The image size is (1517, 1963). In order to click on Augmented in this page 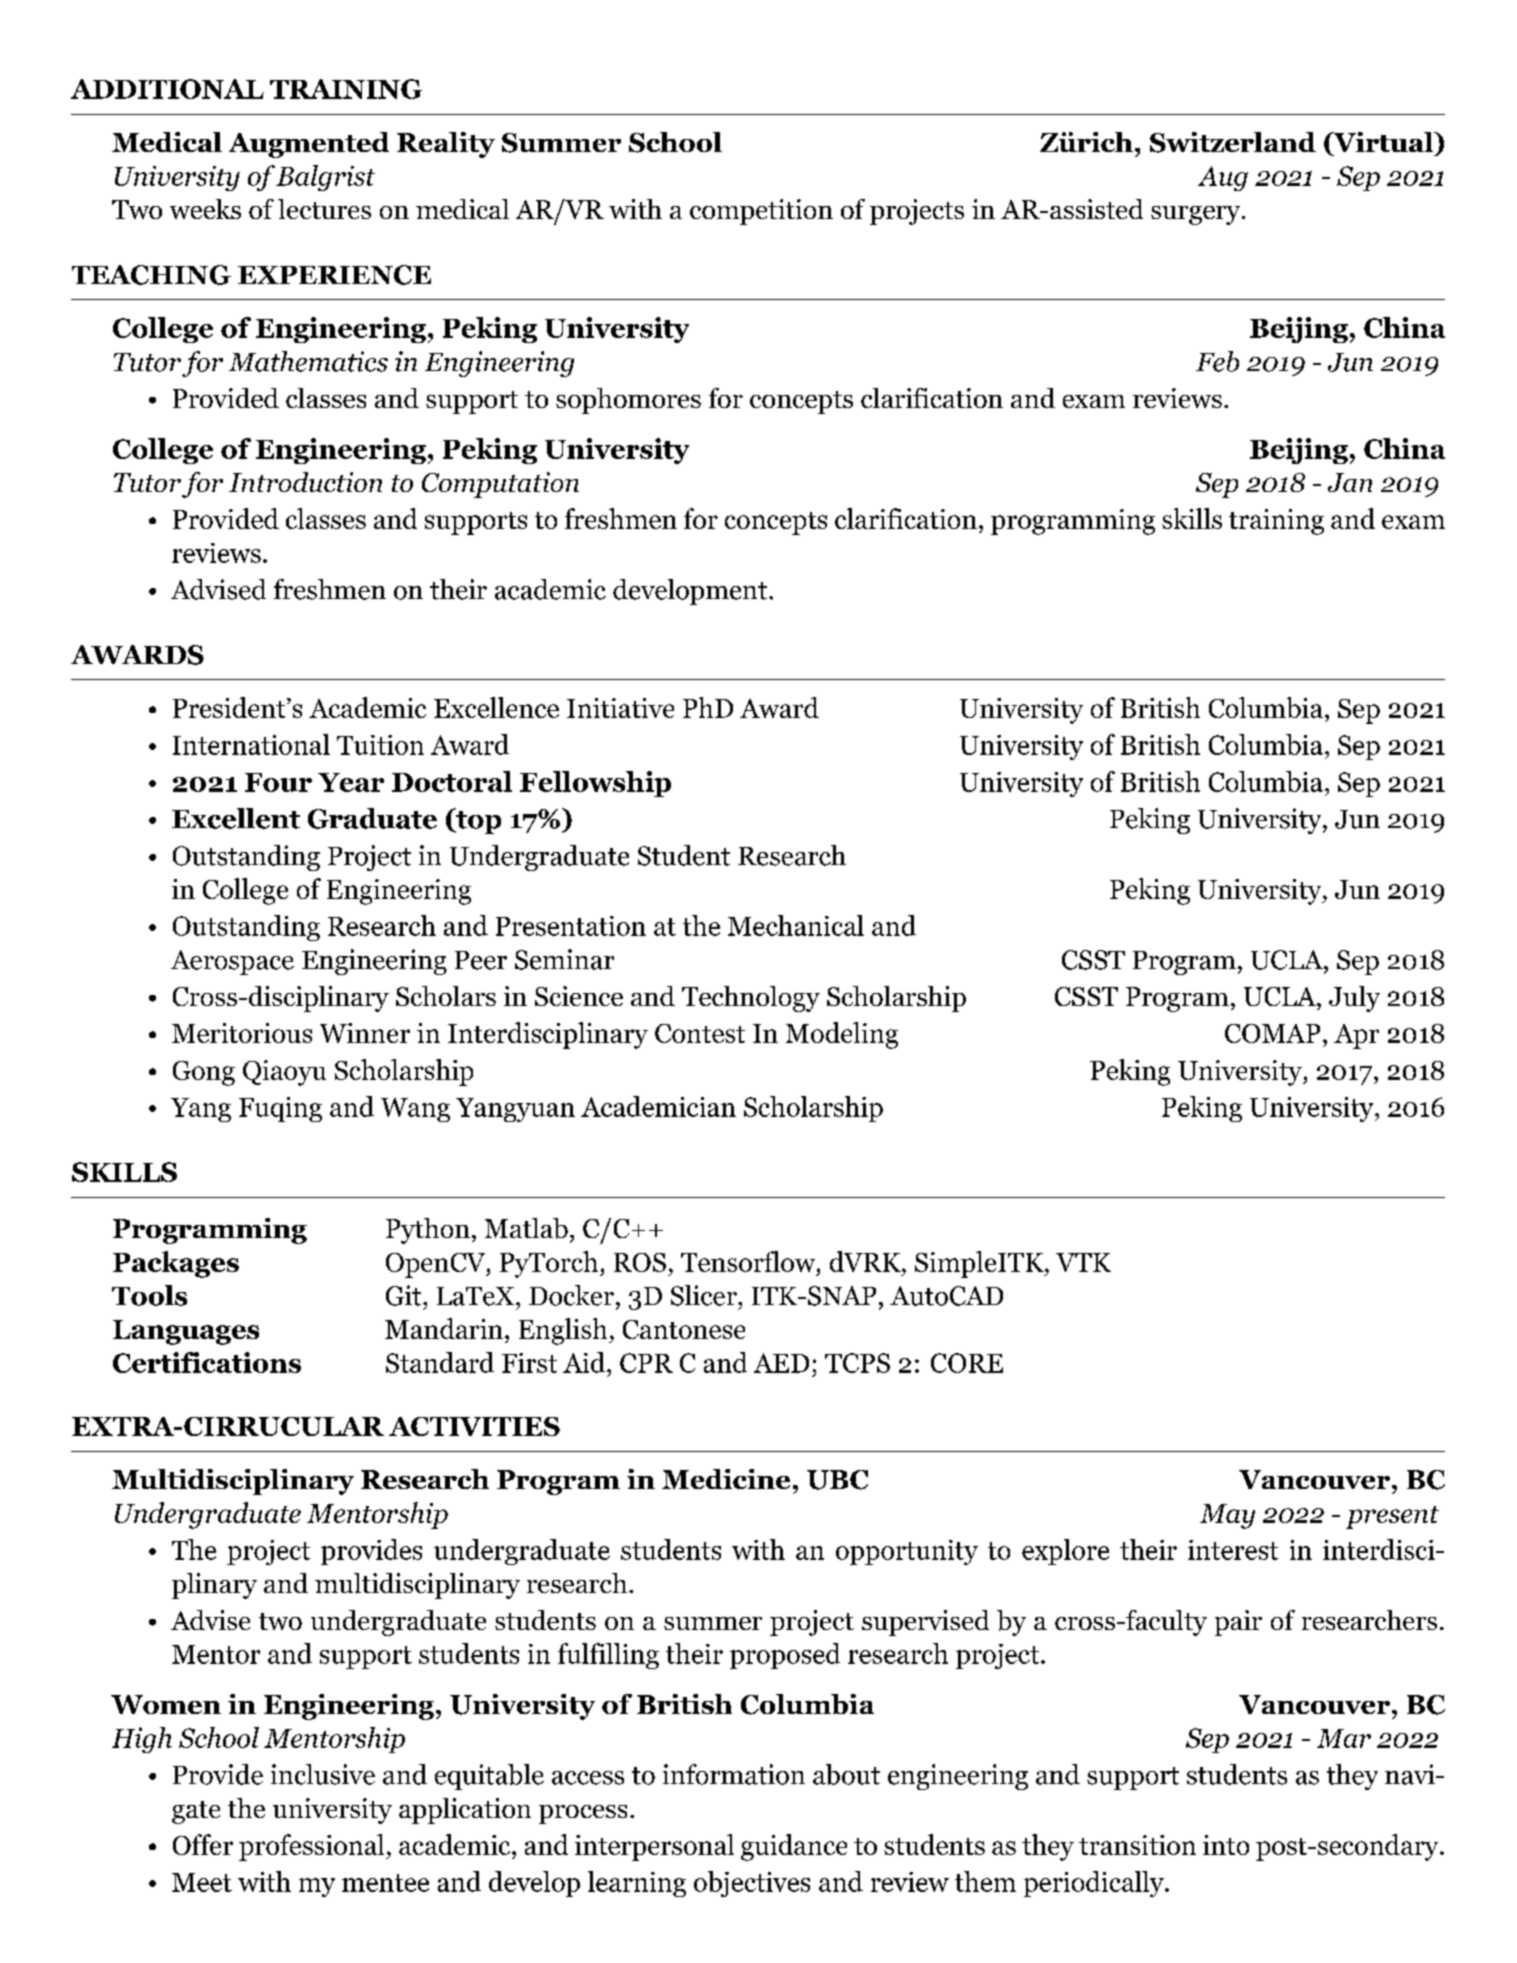, I will do `click(309, 145)`.
